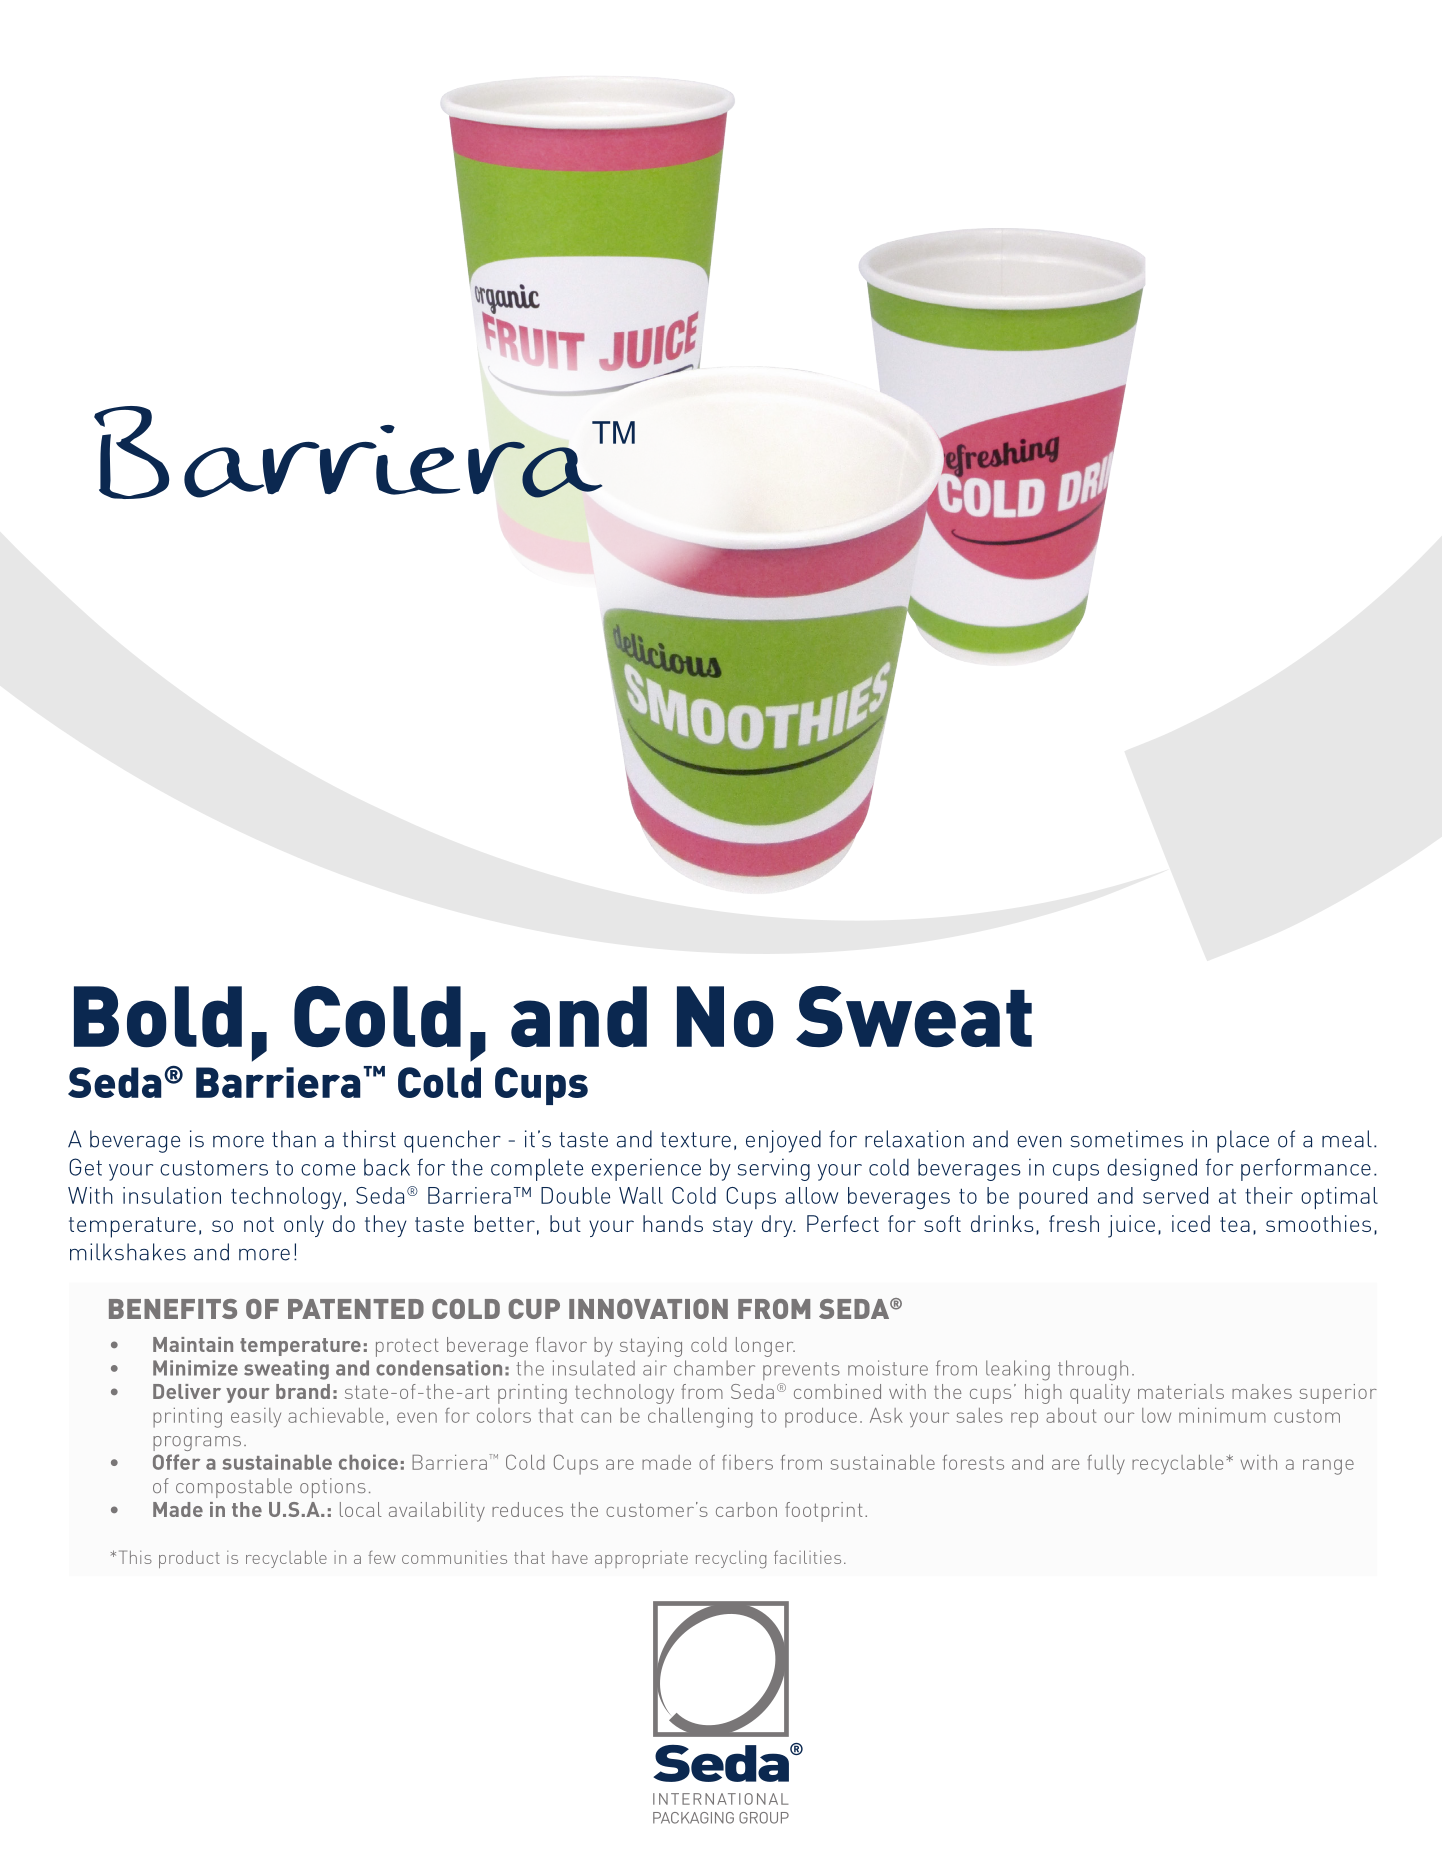  Describe the element at coordinates (158, 1017) in the image. I see `Bold` at that location.
